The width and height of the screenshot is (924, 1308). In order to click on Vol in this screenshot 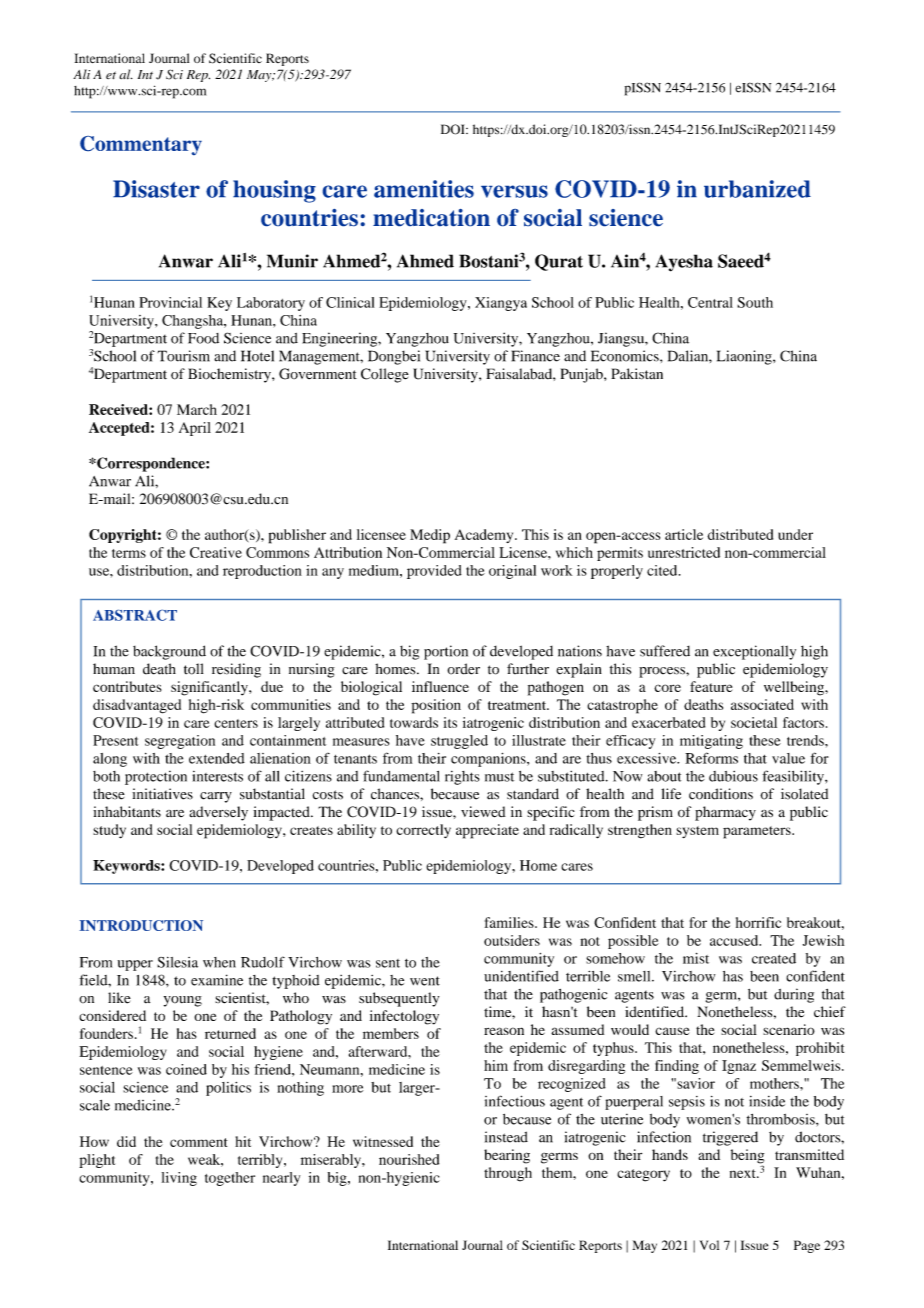, I will do `click(709, 1245)`.
